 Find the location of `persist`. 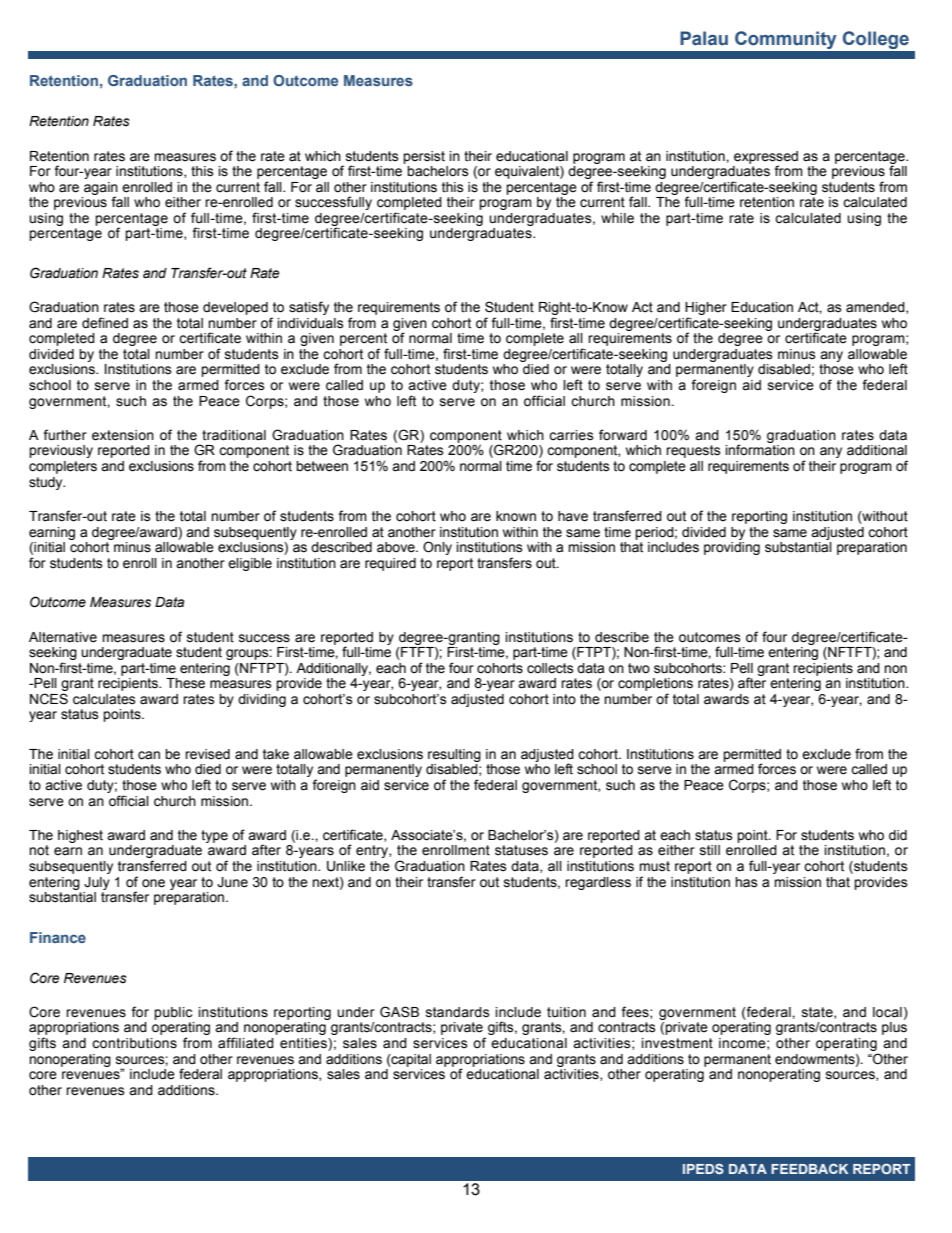

persist is located at coordinates (424, 157).
